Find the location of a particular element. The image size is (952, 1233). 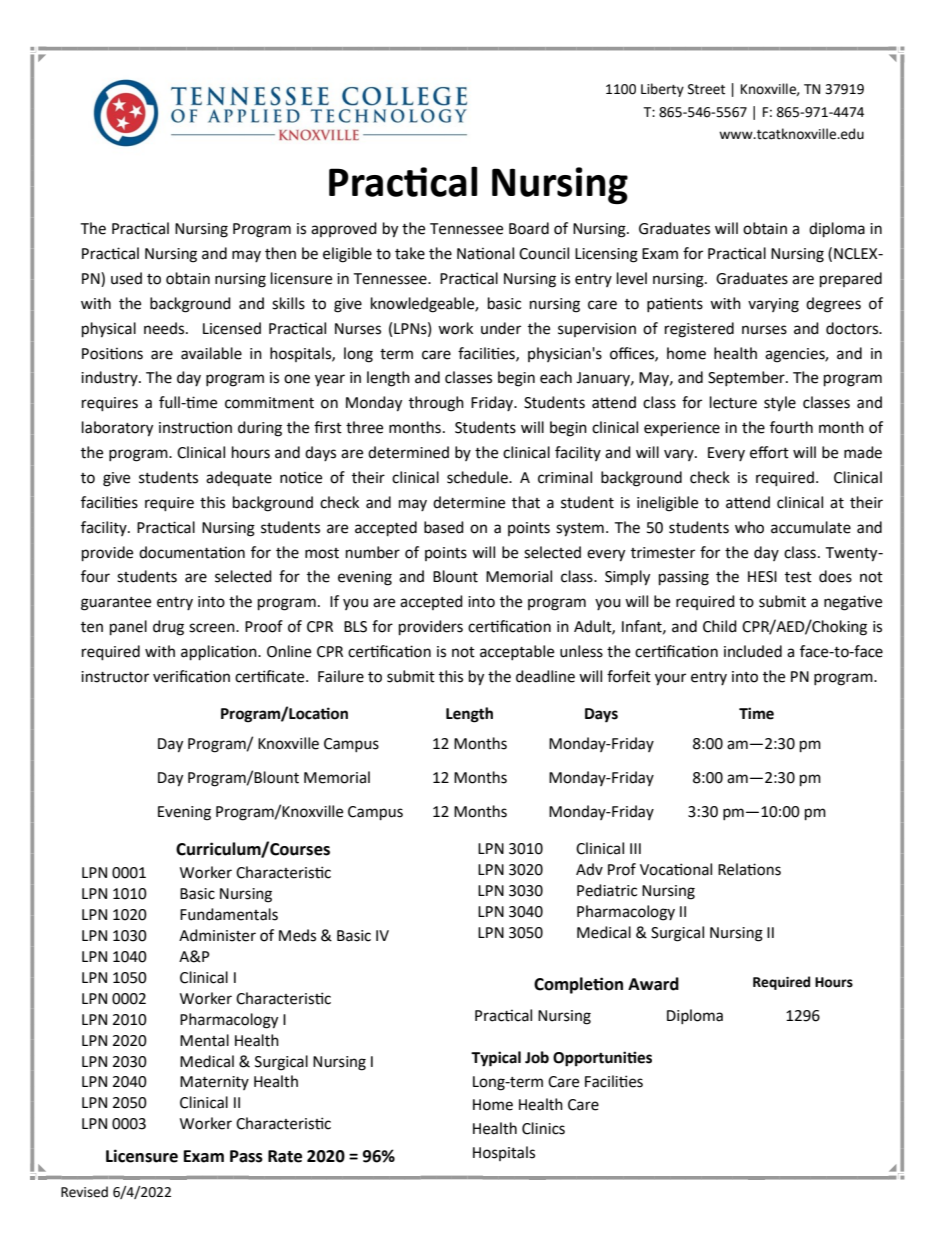

Relations is located at coordinates (749, 869).
